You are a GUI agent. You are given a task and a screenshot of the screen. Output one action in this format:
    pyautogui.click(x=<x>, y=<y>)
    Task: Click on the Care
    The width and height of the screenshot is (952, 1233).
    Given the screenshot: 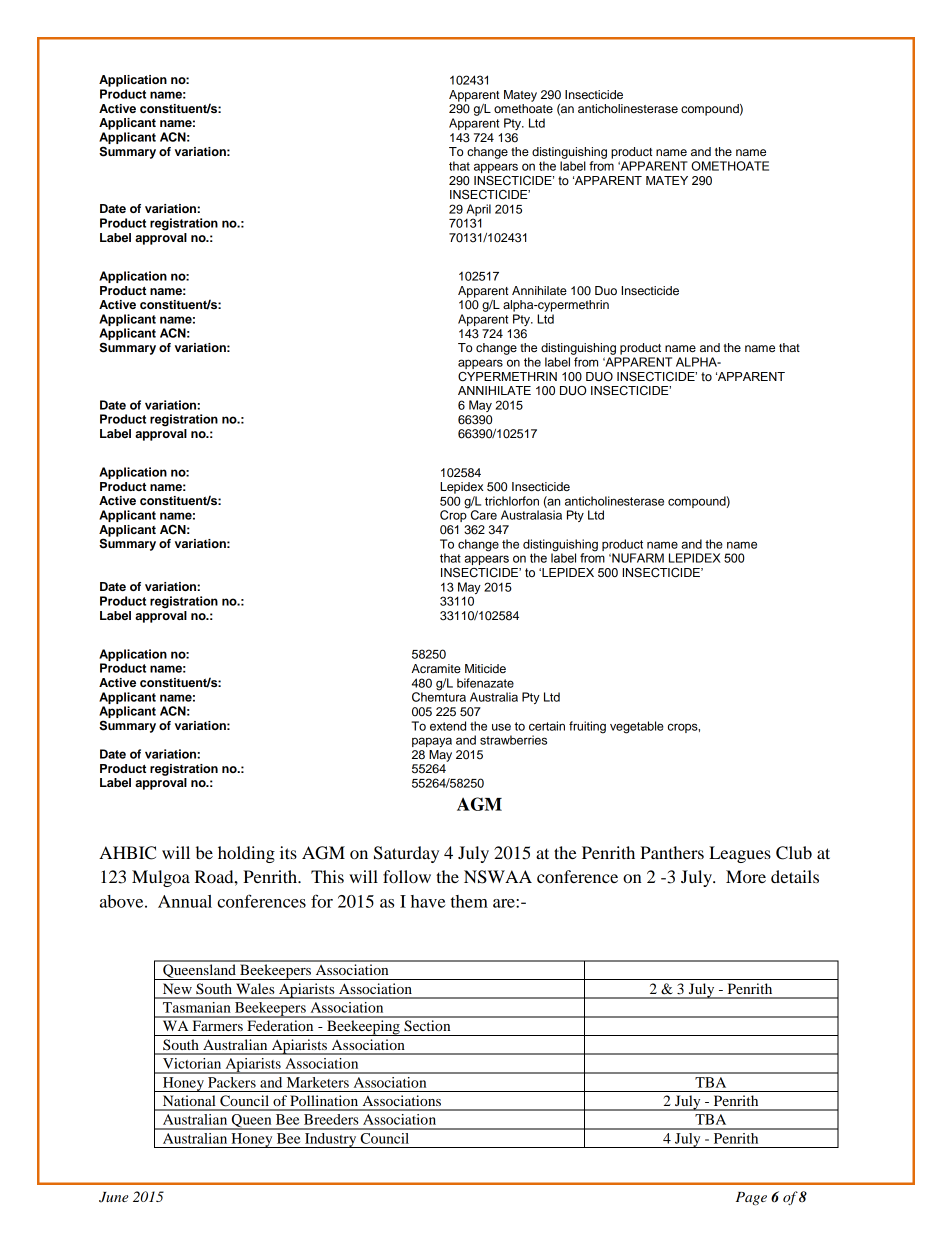 What is the action you would take?
    pyautogui.click(x=484, y=515)
